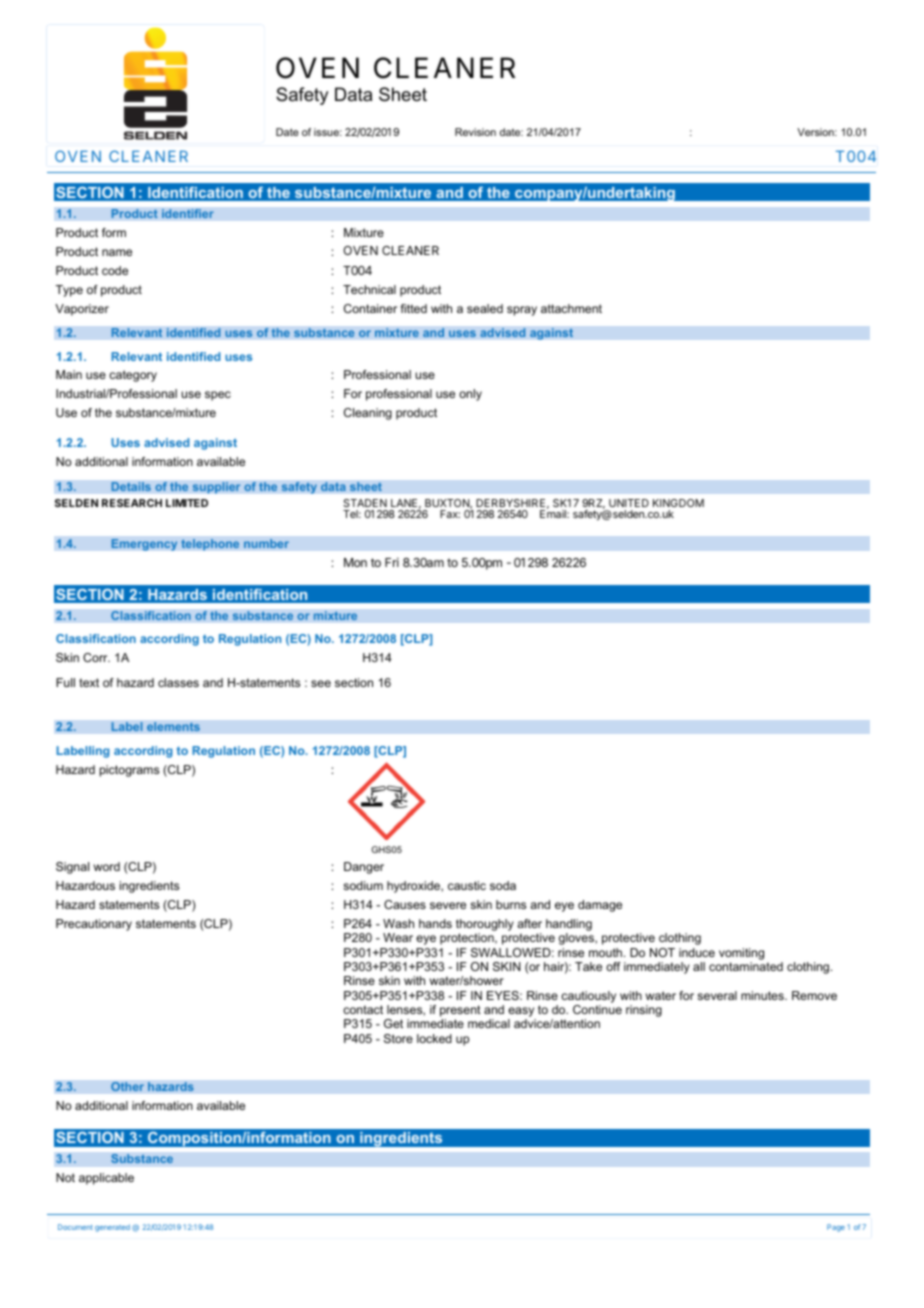 The image size is (924, 1308). What do you see at coordinates (321, 683) in the document?
I see `see` at bounding box center [321, 683].
